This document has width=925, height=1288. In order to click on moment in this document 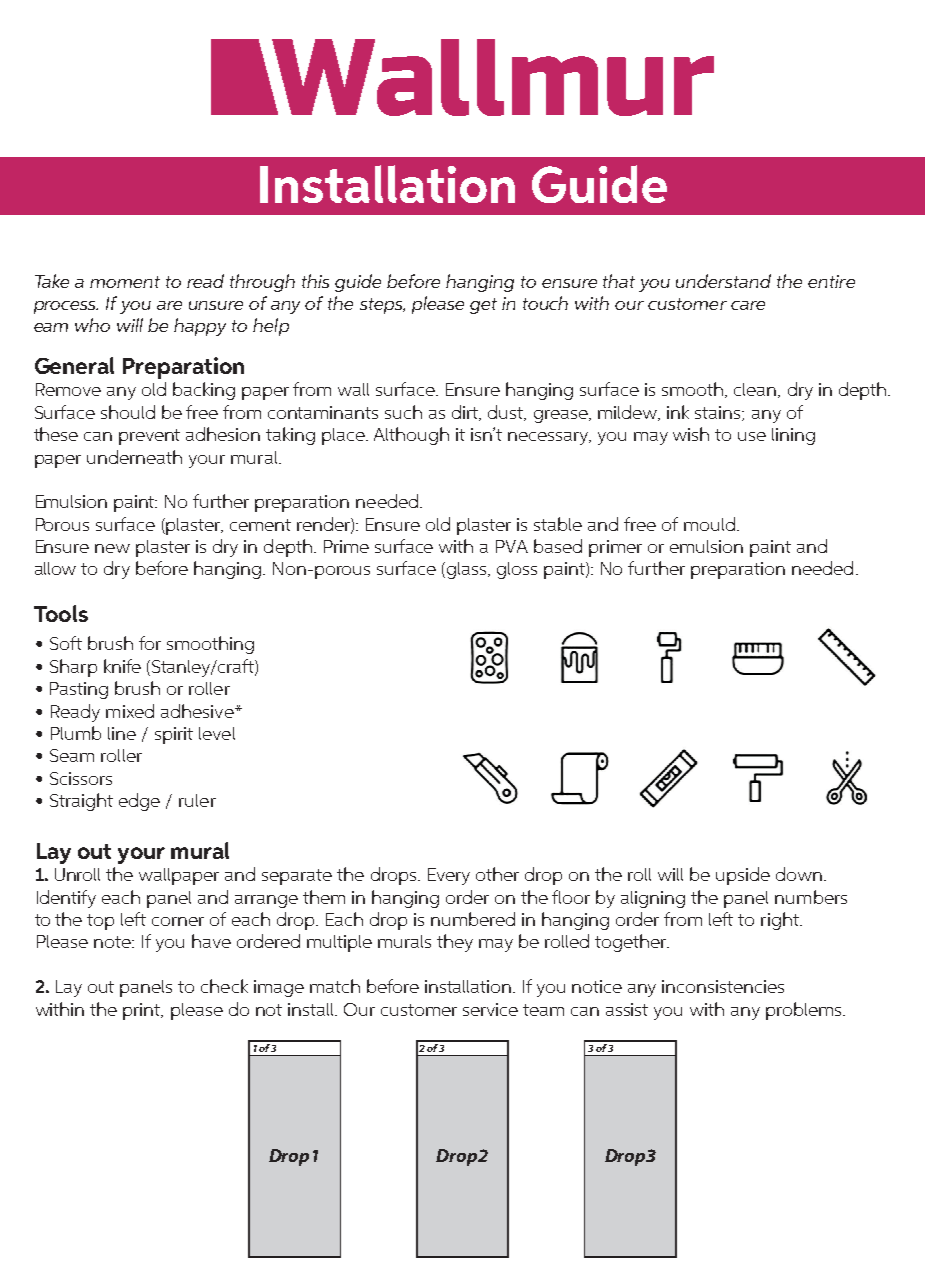, I will do `click(125, 282)`.
